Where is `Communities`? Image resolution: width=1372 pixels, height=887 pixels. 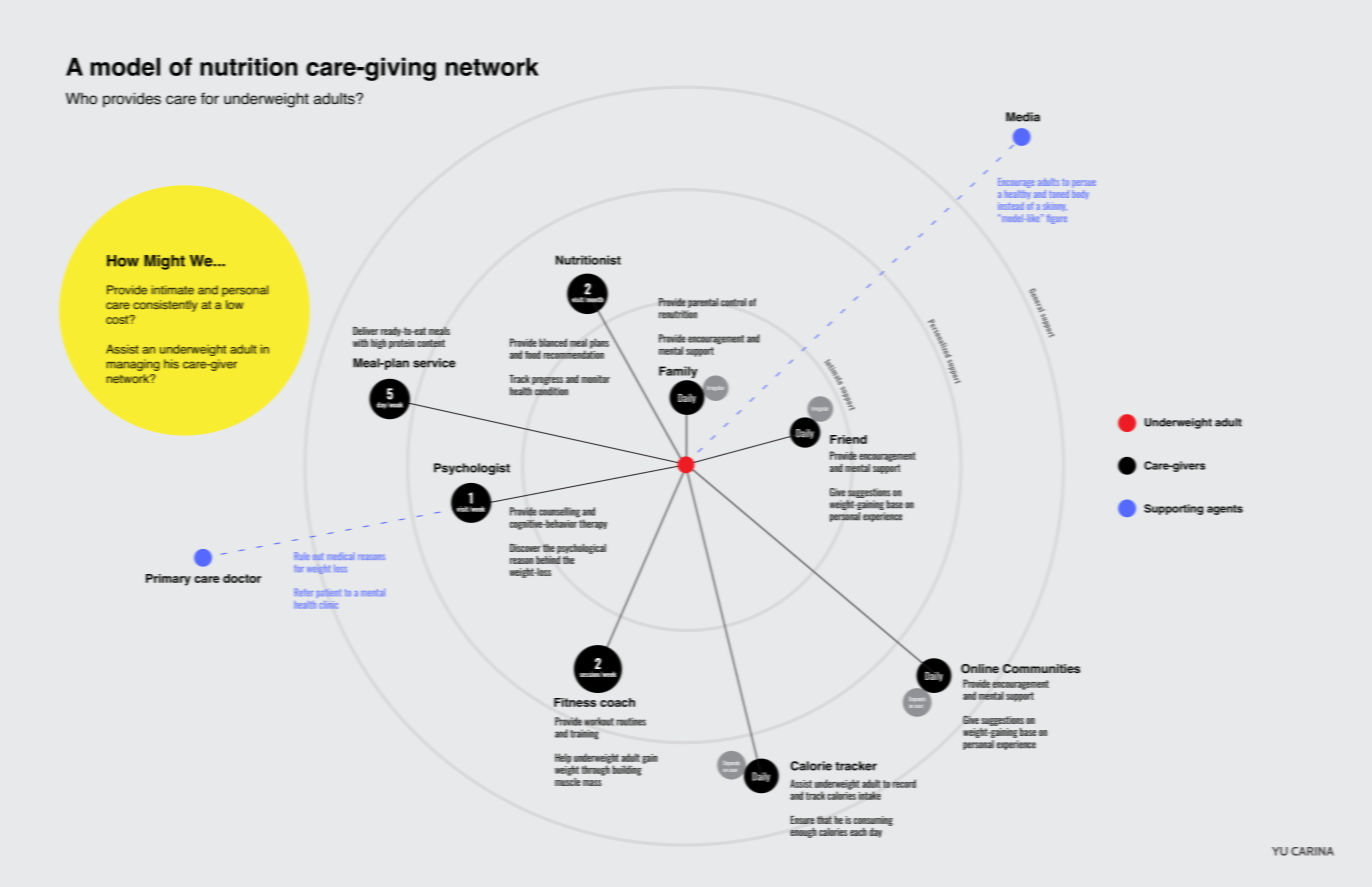
Communities is located at coordinates (1041, 668).
